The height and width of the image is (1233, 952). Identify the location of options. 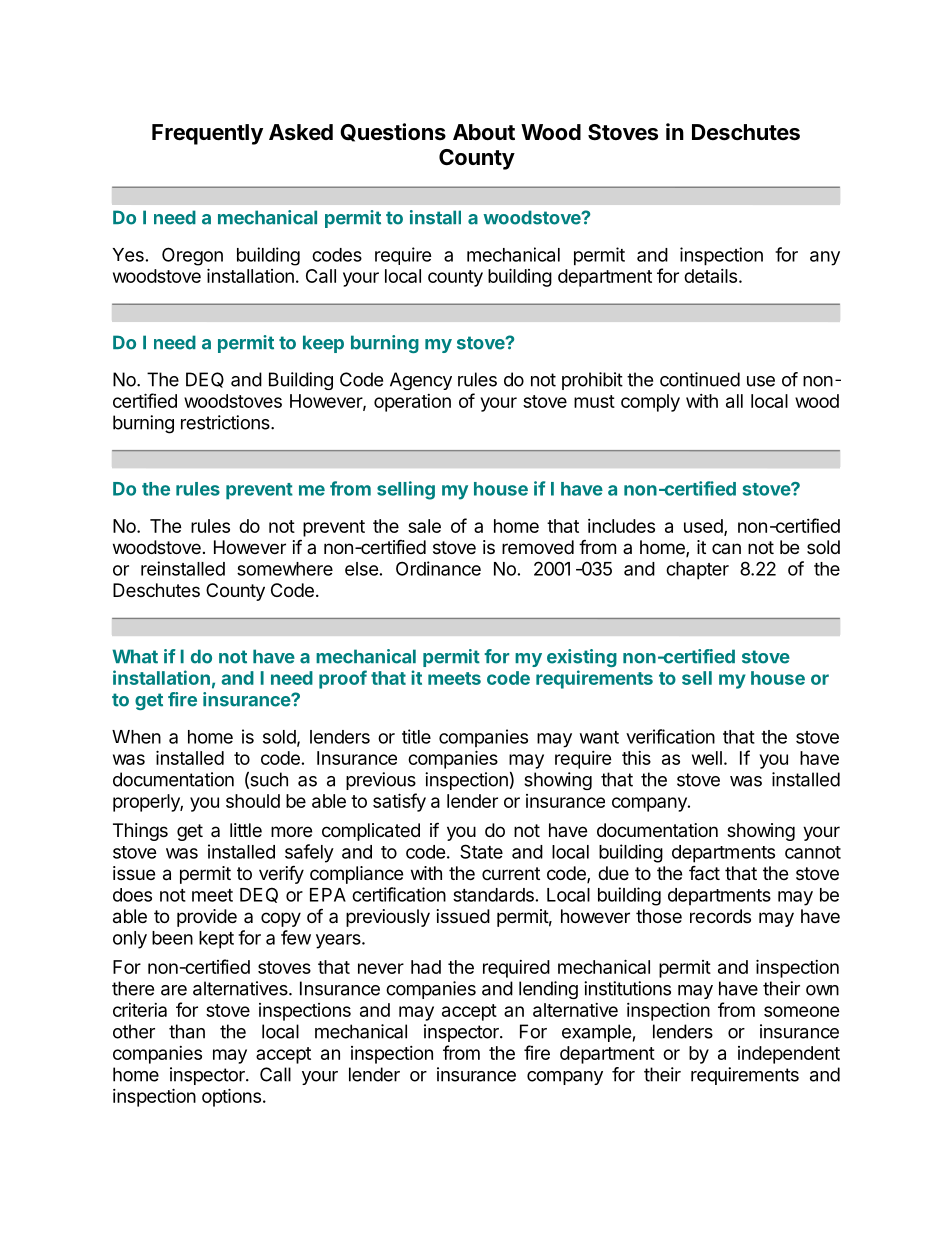
(231, 1097).
